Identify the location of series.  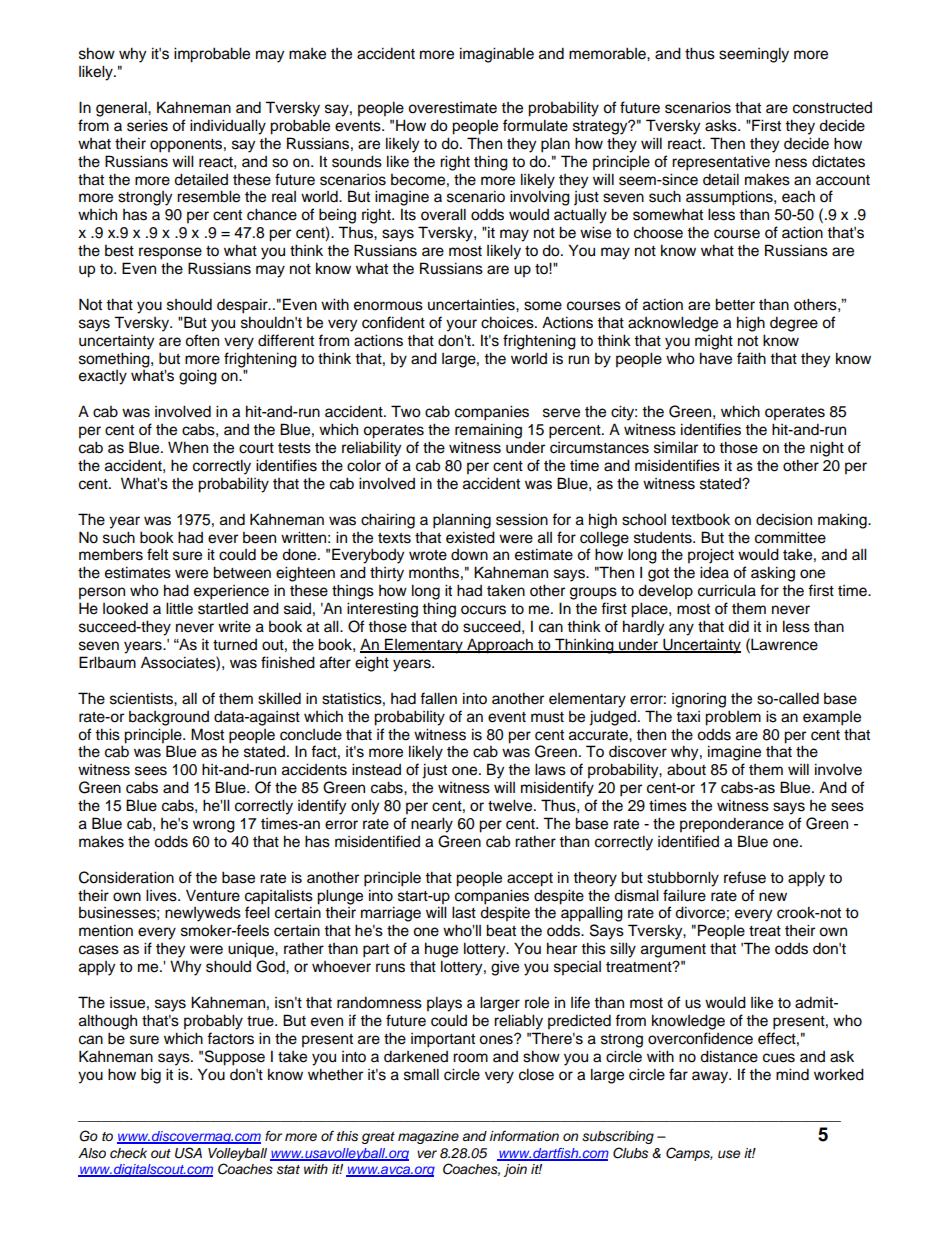
(147, 126).
